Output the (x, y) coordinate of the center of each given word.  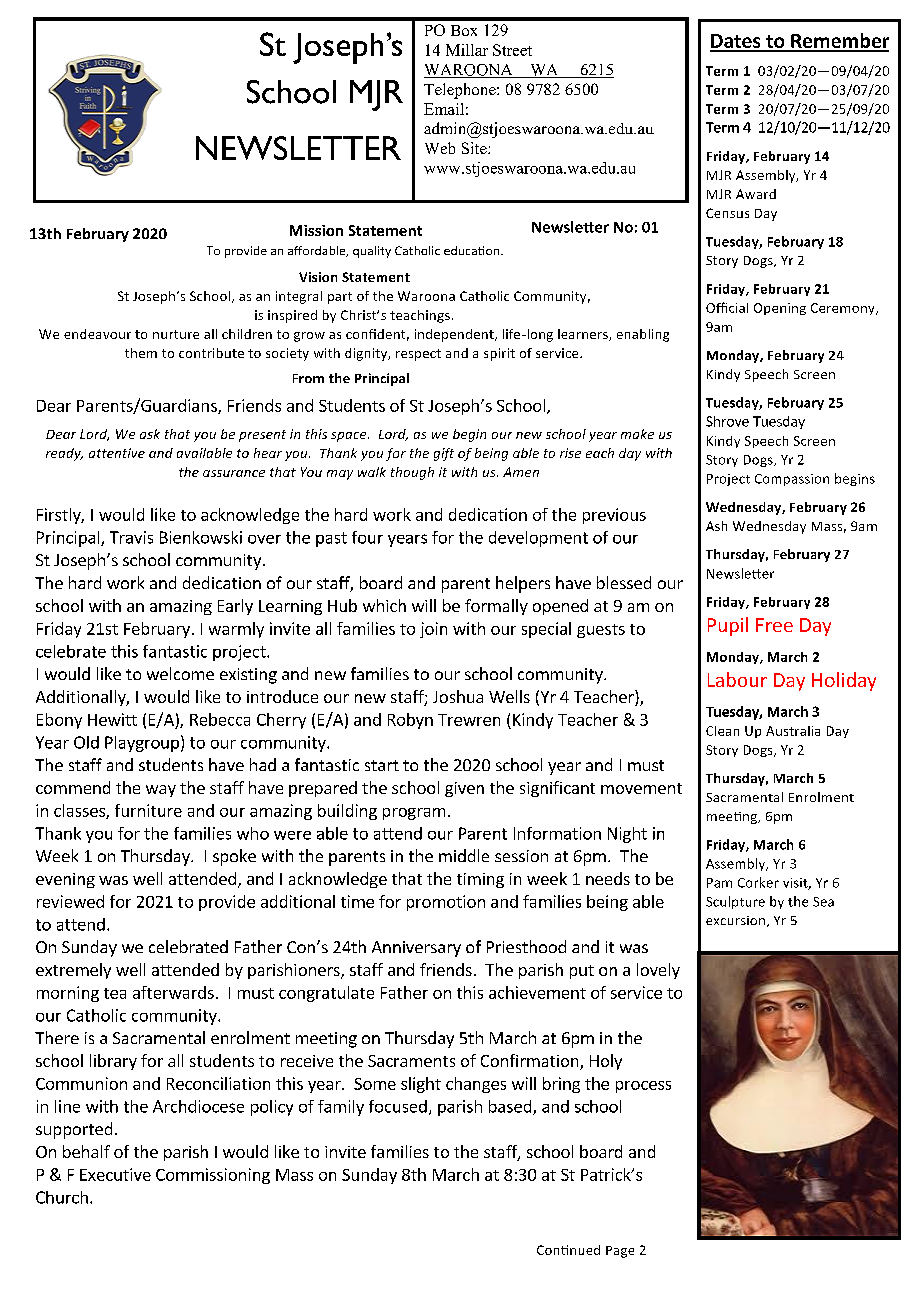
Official (727, 307)
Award (756, 194)
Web (440, 148)
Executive (115, 1174)
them (141, 353)
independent (455, 335)
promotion (446, 903)
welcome (180, 673)
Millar (467, 50)
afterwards (173, 992)
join (433, 630)
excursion (735, 920)
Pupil (728, 626)
